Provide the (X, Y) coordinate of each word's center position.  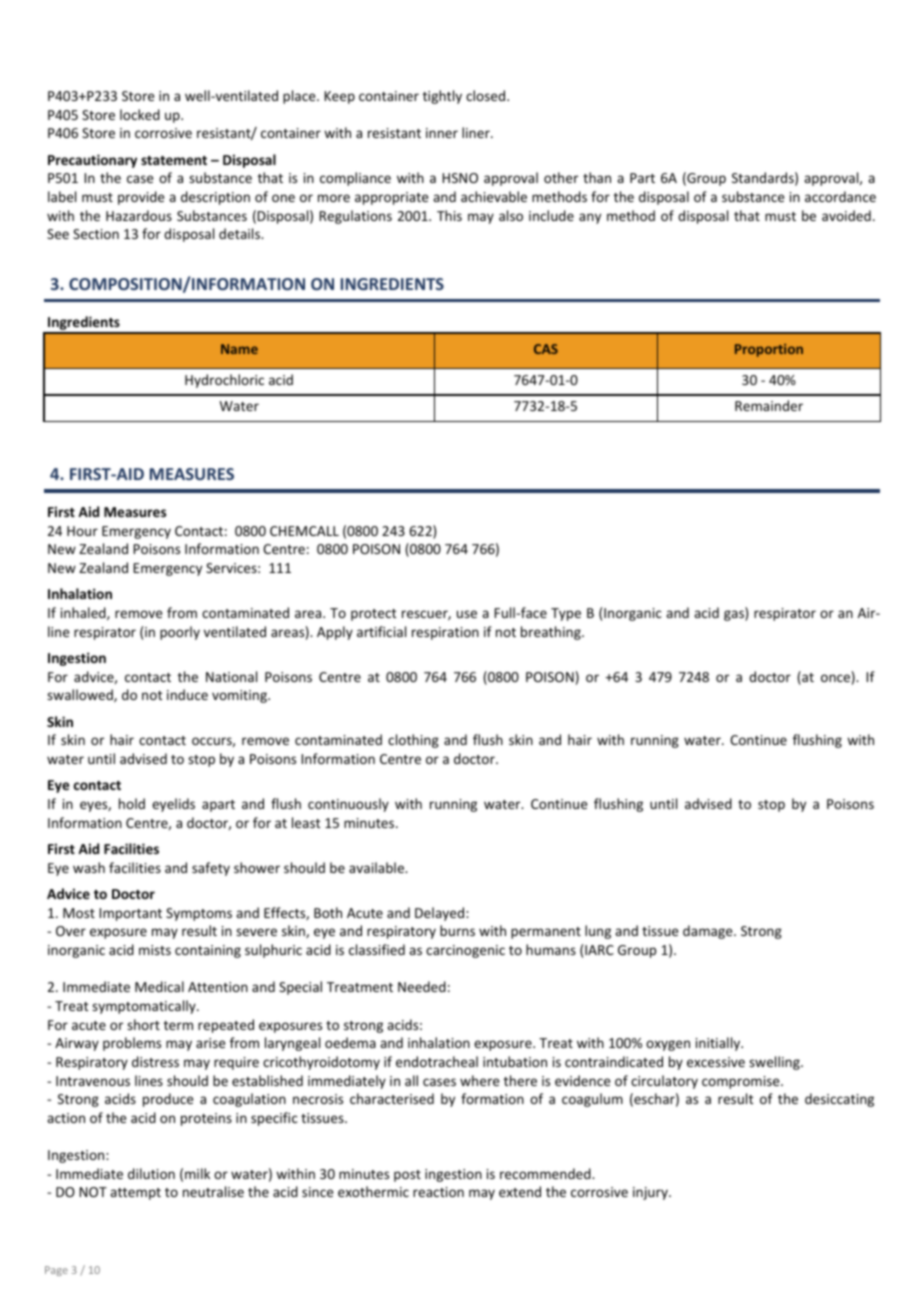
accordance (840, 196)
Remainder (769, 405)
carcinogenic (465, 951)
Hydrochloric (224, 381)
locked (140, 114)
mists (155, 950)
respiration (445, 633)
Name (239, 349)
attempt (135, 1194)
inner (442, 133)
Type (566, 614)
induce (187, 694)
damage (709, 932)
